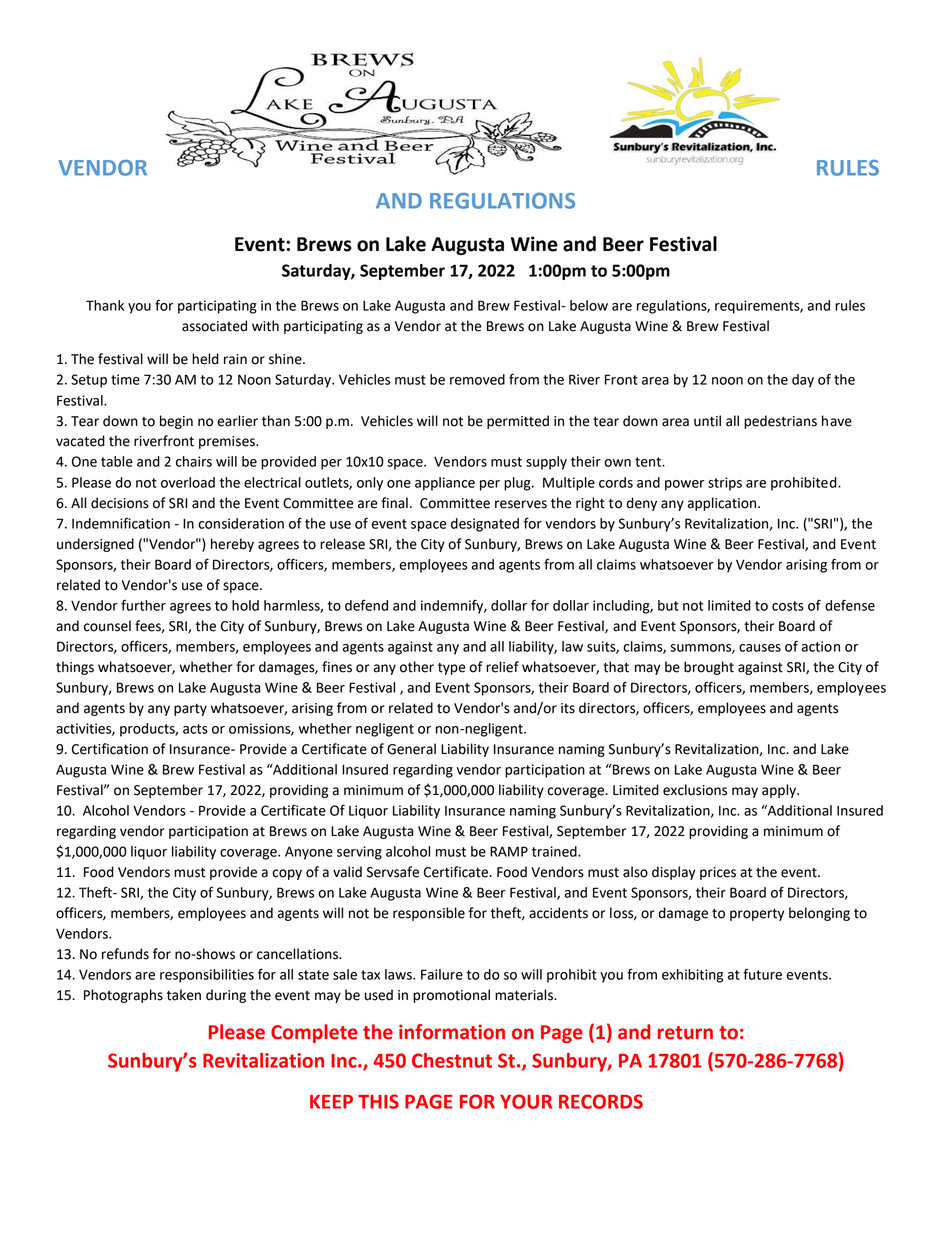 This image has height=1233, width=952. I want to click on copy, so click(287, 874).
